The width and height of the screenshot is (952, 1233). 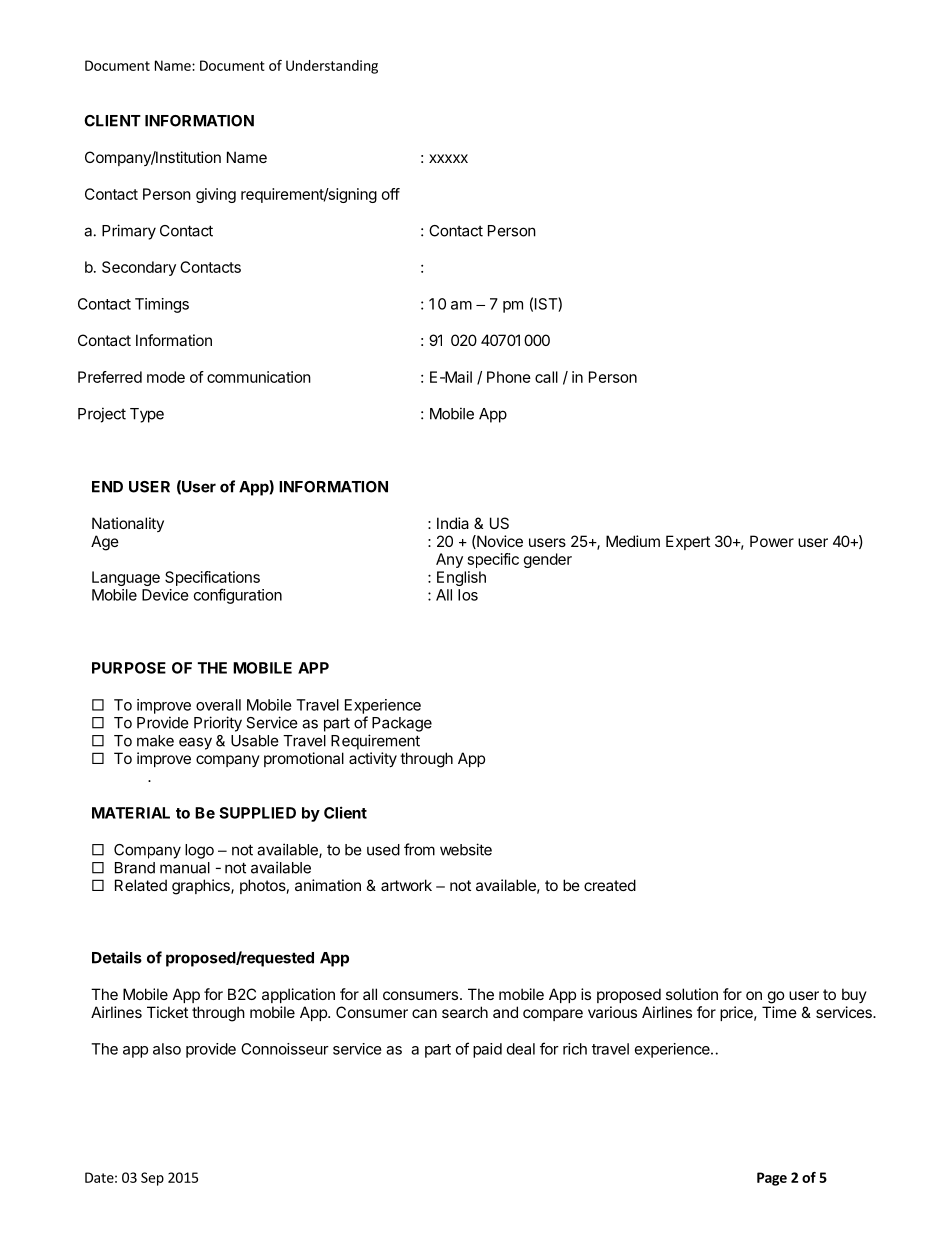 I want to click on graphics, so click(x=202, y=887).
